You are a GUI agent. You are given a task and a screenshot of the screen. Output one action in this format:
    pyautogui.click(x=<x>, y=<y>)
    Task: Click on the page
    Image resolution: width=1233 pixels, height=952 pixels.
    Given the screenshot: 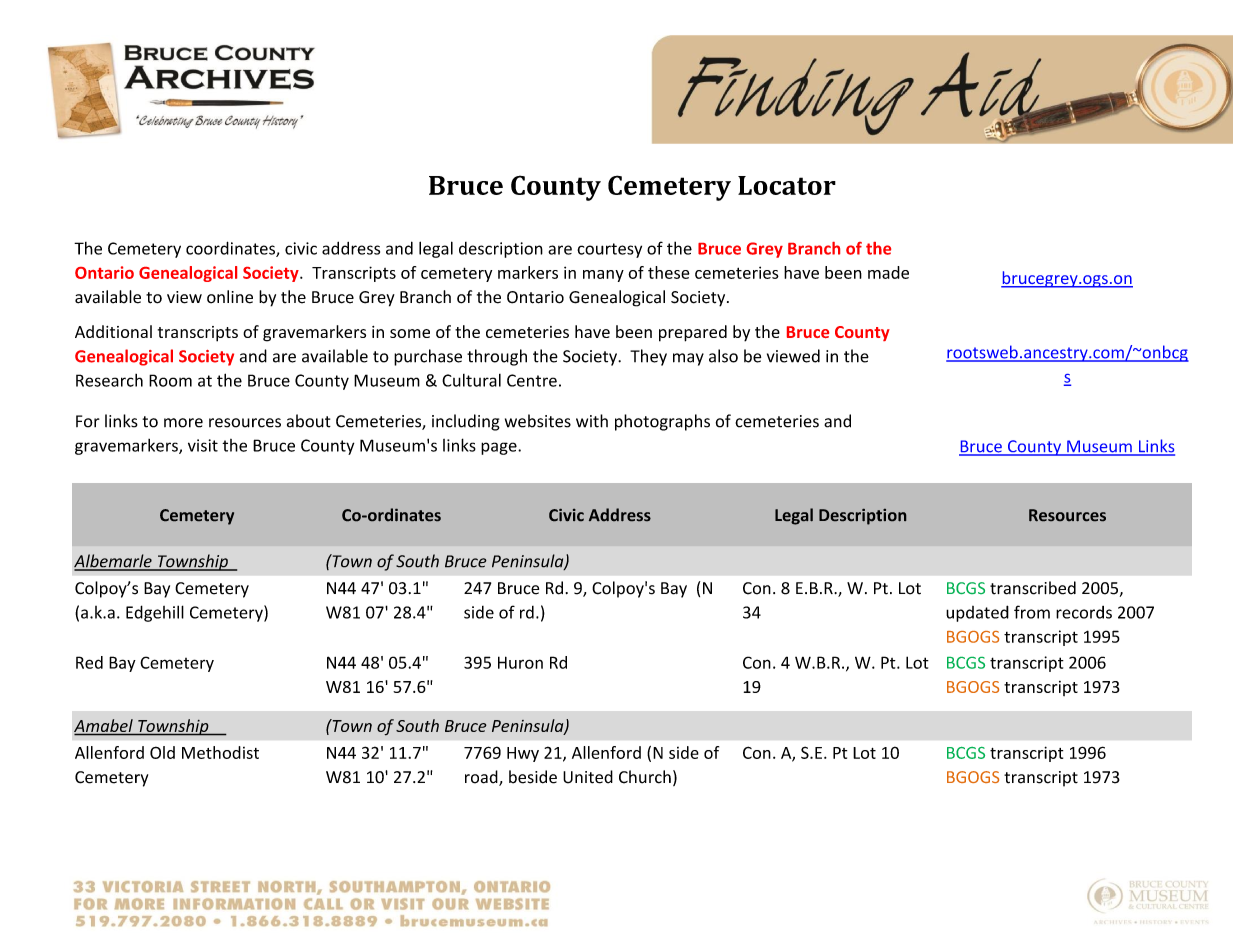 What is the action you would take?
    pyautogui.click(x=500, y=448)
